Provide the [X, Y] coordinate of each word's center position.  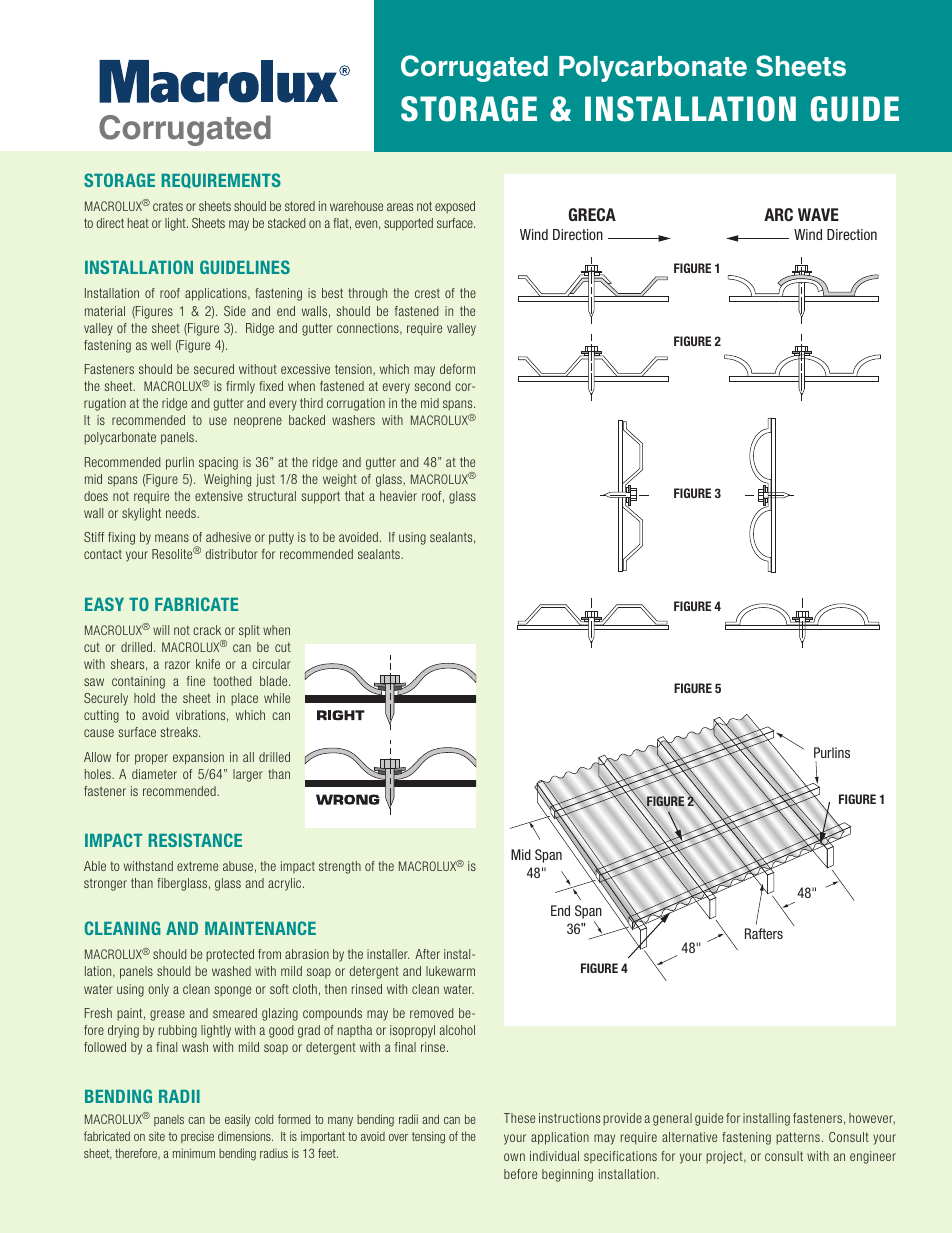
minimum [194, 1153]
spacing [218, 463]
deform [457, 369]
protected [230, 955]
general [672, 1119]
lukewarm [450, 971]
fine [196, 681]
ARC [778, 214]
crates [168, 206]
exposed [455, 207]
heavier [398, 496]
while [277, 698]
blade [275, 681]
